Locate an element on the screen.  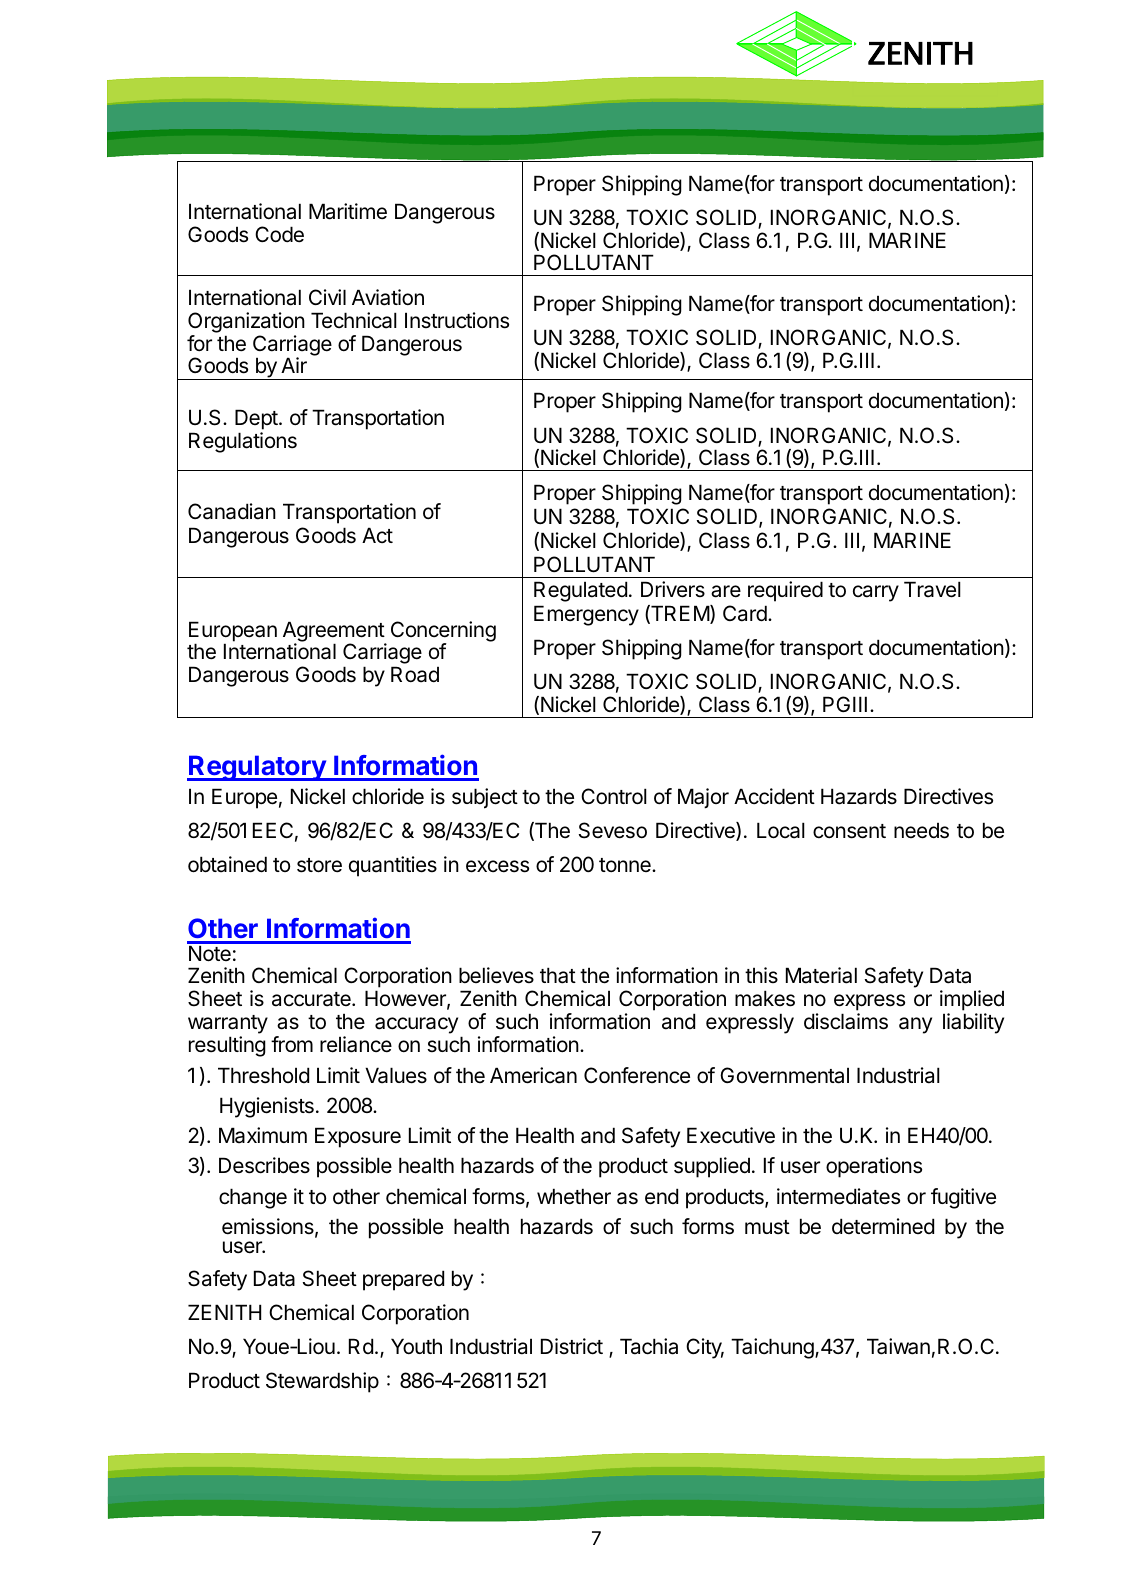
Travel is located at coordinates (932, 589).
